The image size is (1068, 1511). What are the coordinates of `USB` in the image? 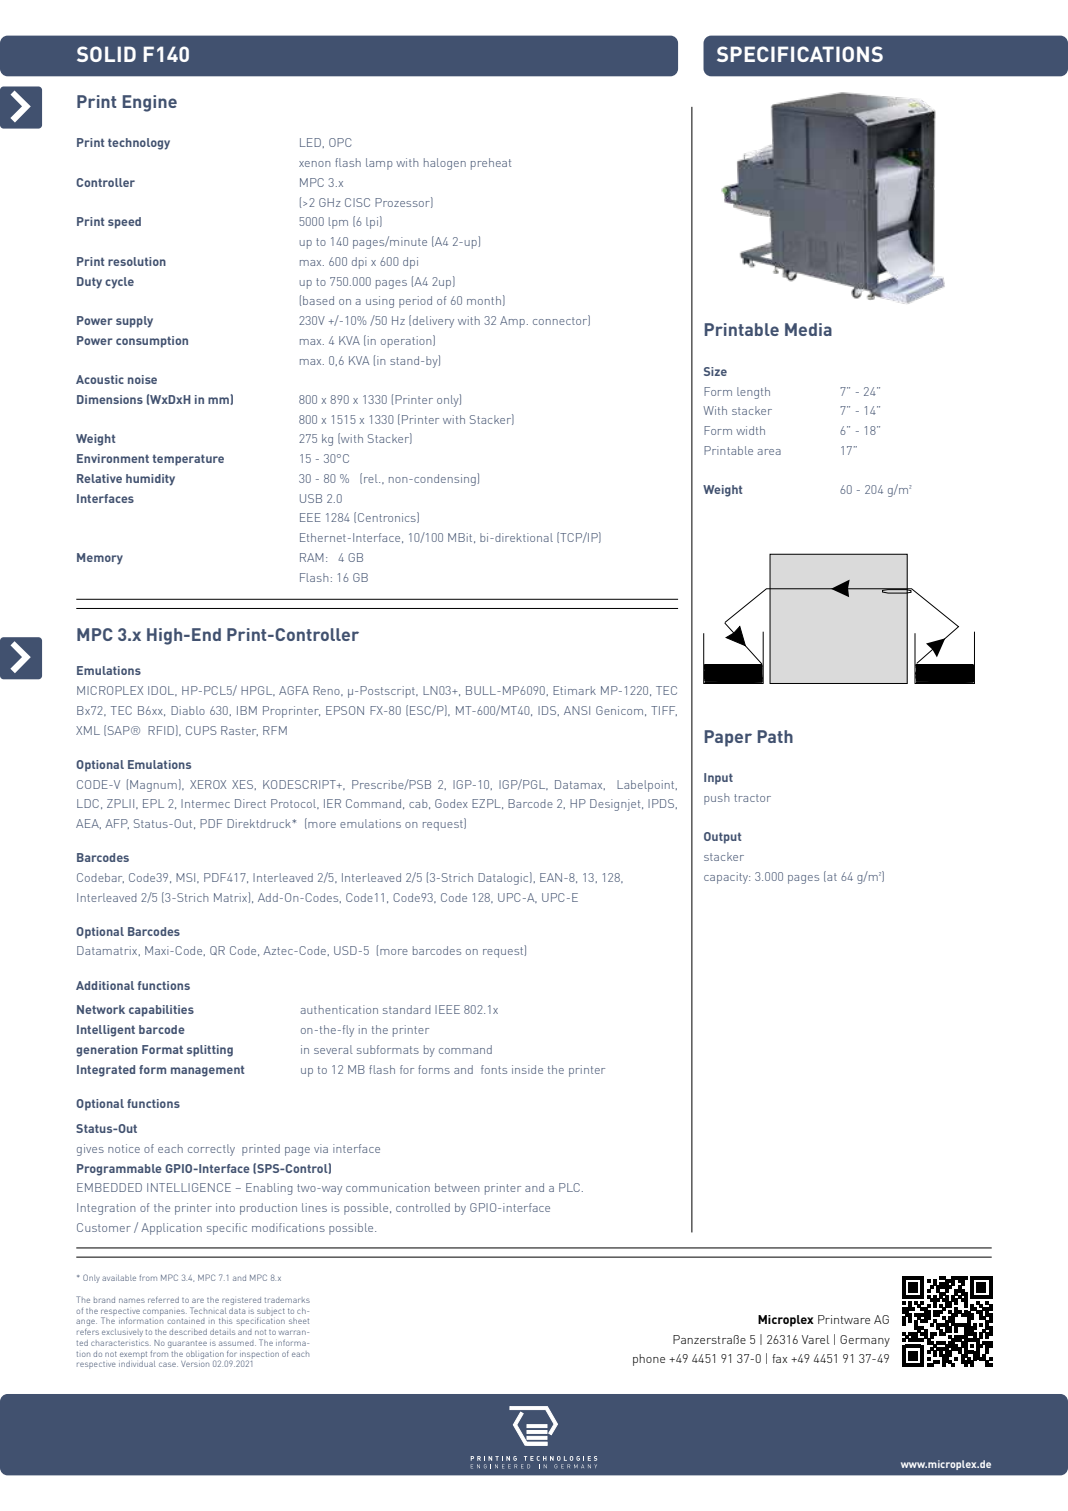 It's located at (311, 498).
